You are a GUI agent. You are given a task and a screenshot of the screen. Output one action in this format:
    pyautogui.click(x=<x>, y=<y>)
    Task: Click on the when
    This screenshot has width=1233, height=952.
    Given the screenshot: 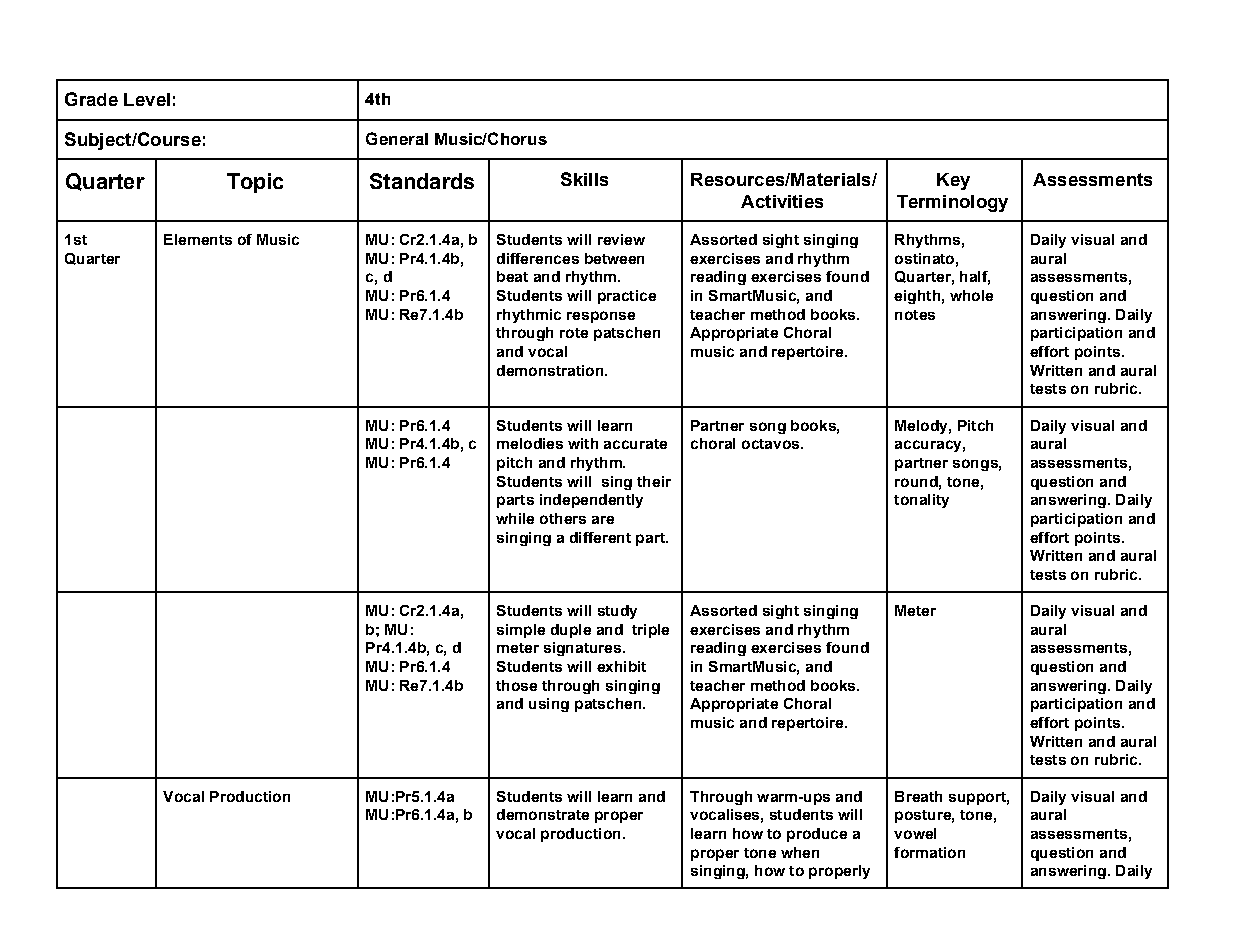 What is the action you would take?
    pyautogui.click(x=800, y=852)
